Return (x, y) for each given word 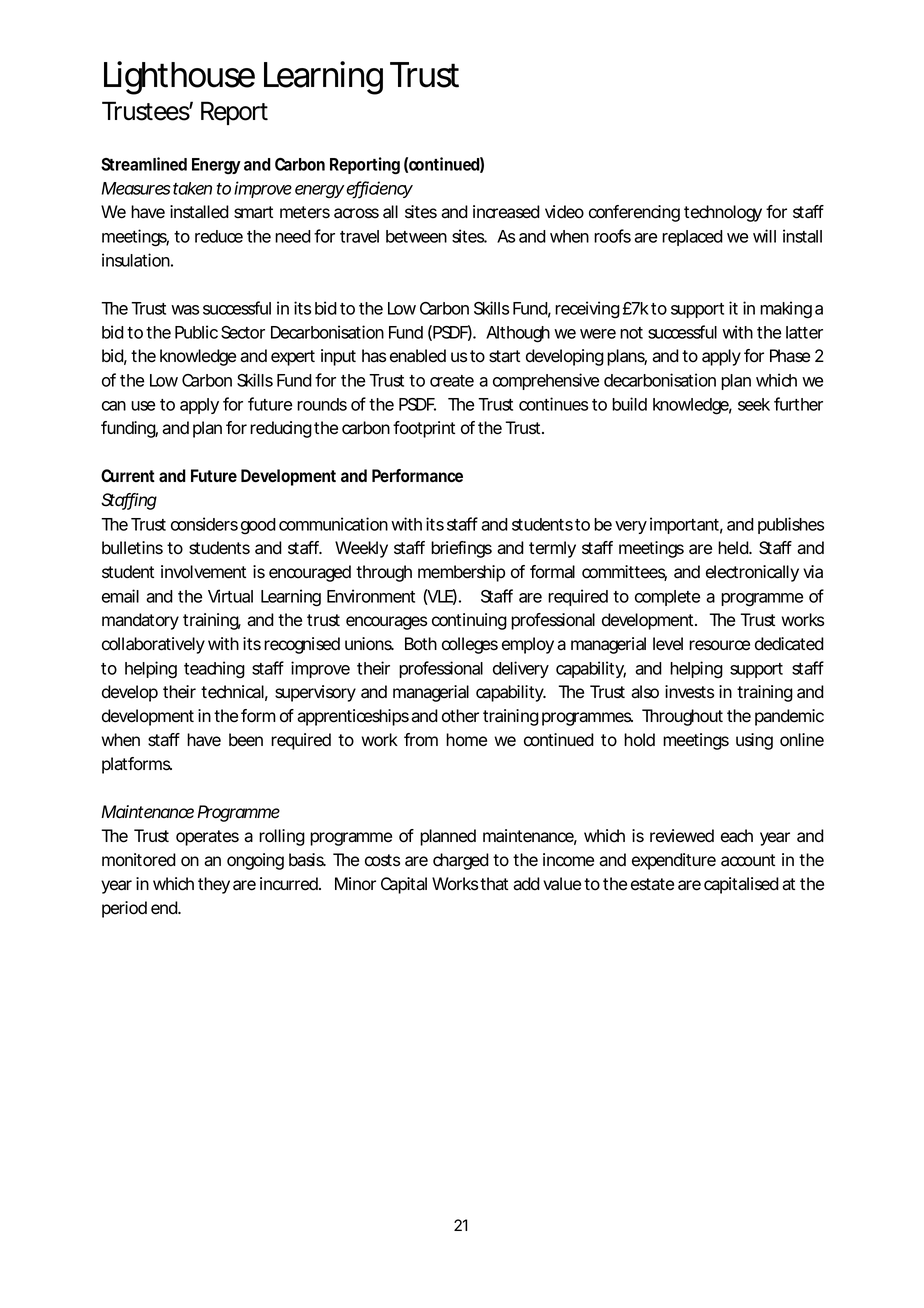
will (764, 236)
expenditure (674, 861)
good (258, 526)
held (735, 548)
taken (192, 188)
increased (506, 212)
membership (461, 573)
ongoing (255, 861)
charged (461, 861)
